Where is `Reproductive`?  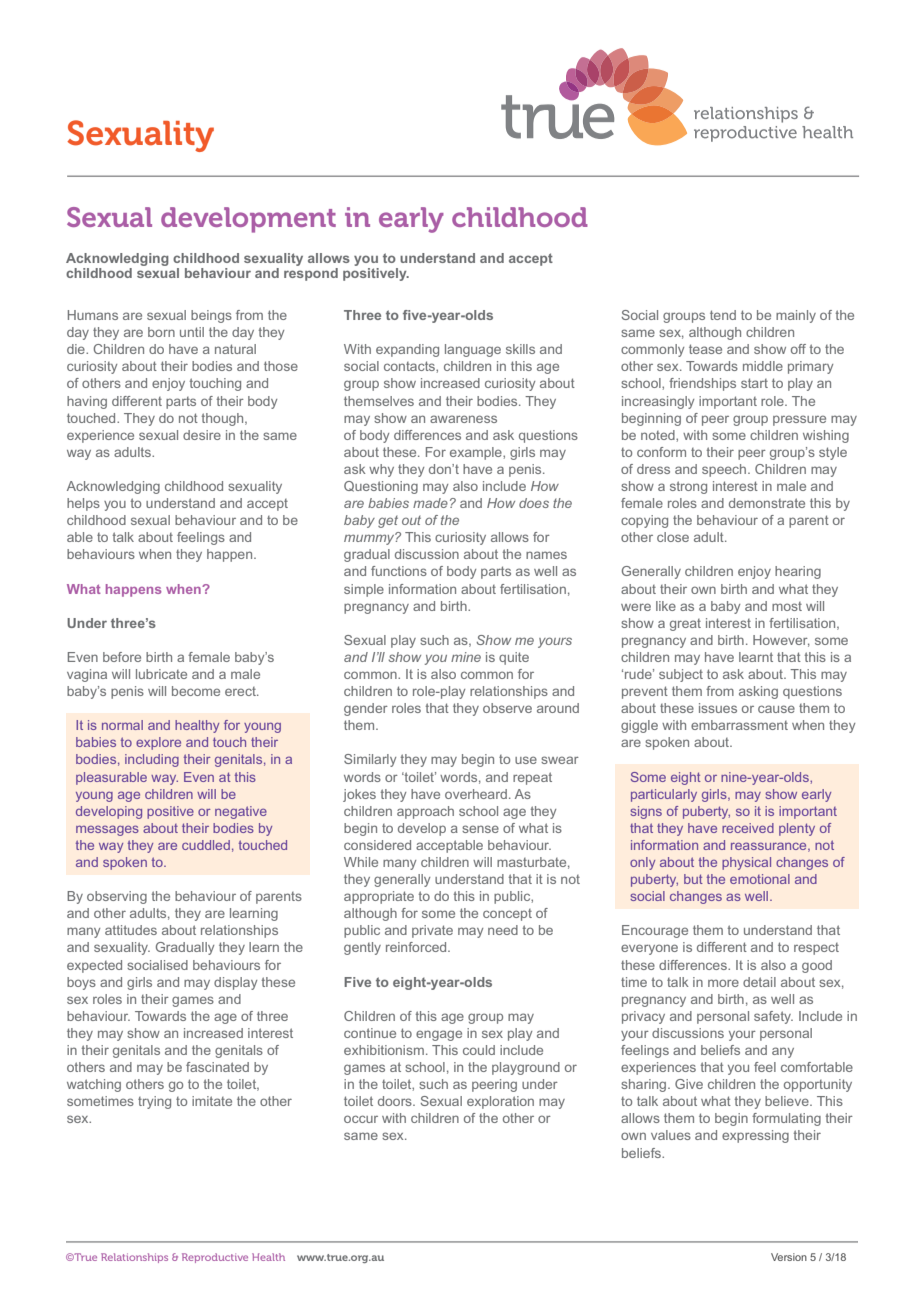 Reproductive is located at coordinates (215, 1258).
